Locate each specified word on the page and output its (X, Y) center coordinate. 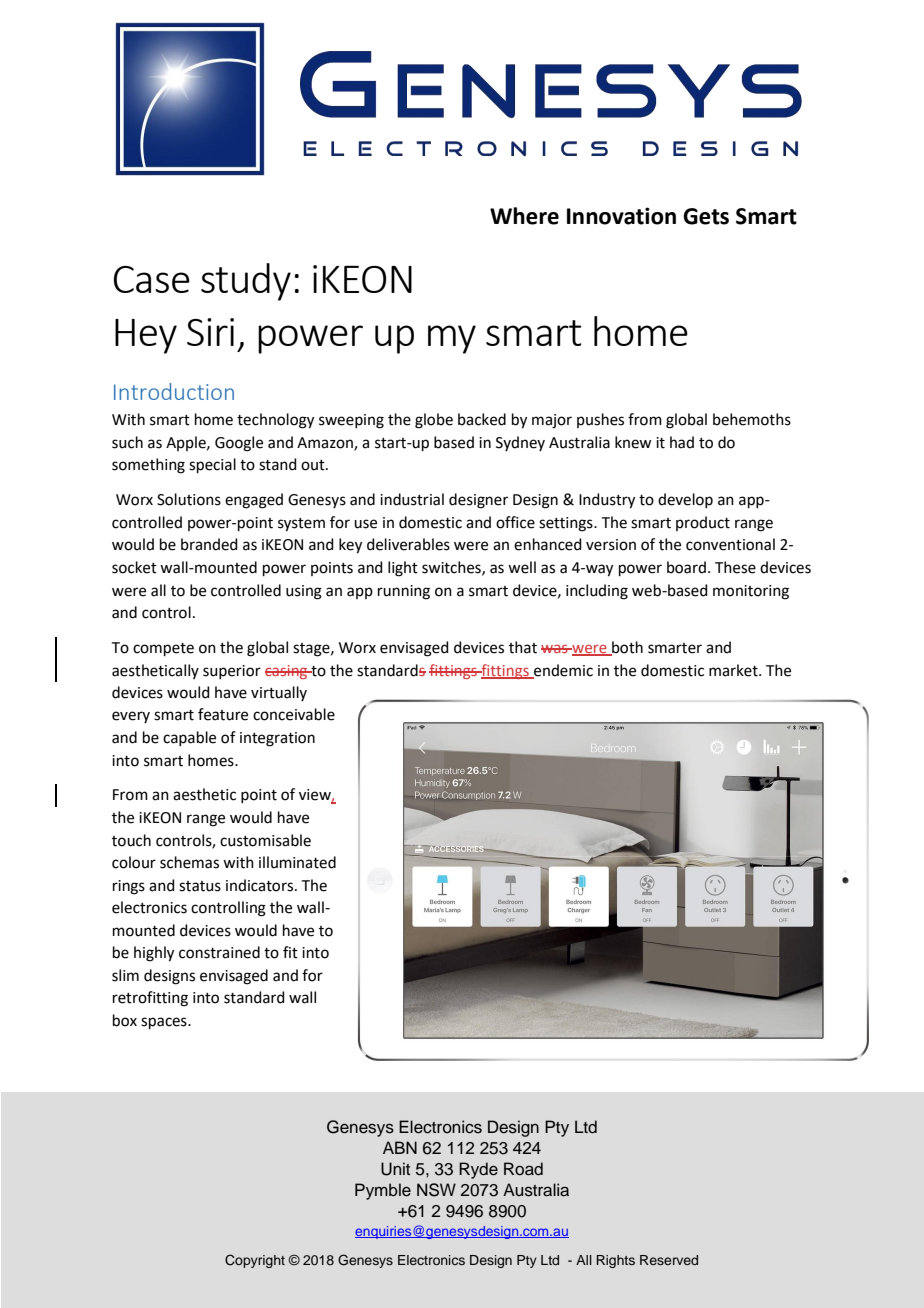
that (523, 647)
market (734, 670)
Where (524, 216)
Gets (706, 216)
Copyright (255, 1261)
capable (189, 738)
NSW (436, 1190)
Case (152, 279)
